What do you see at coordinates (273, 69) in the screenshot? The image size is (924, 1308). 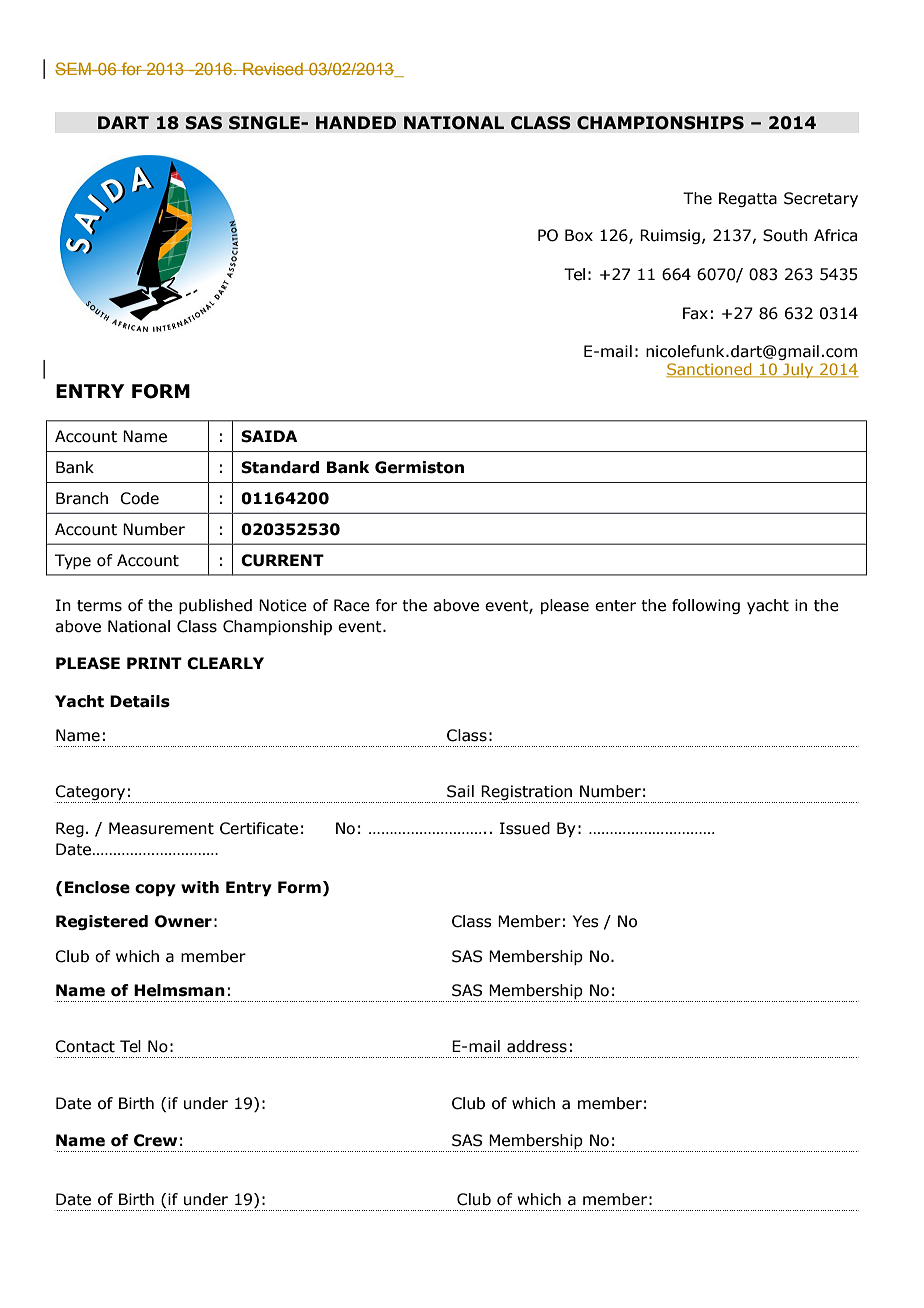 I see `Revised` at bounding box center [273, 69].
